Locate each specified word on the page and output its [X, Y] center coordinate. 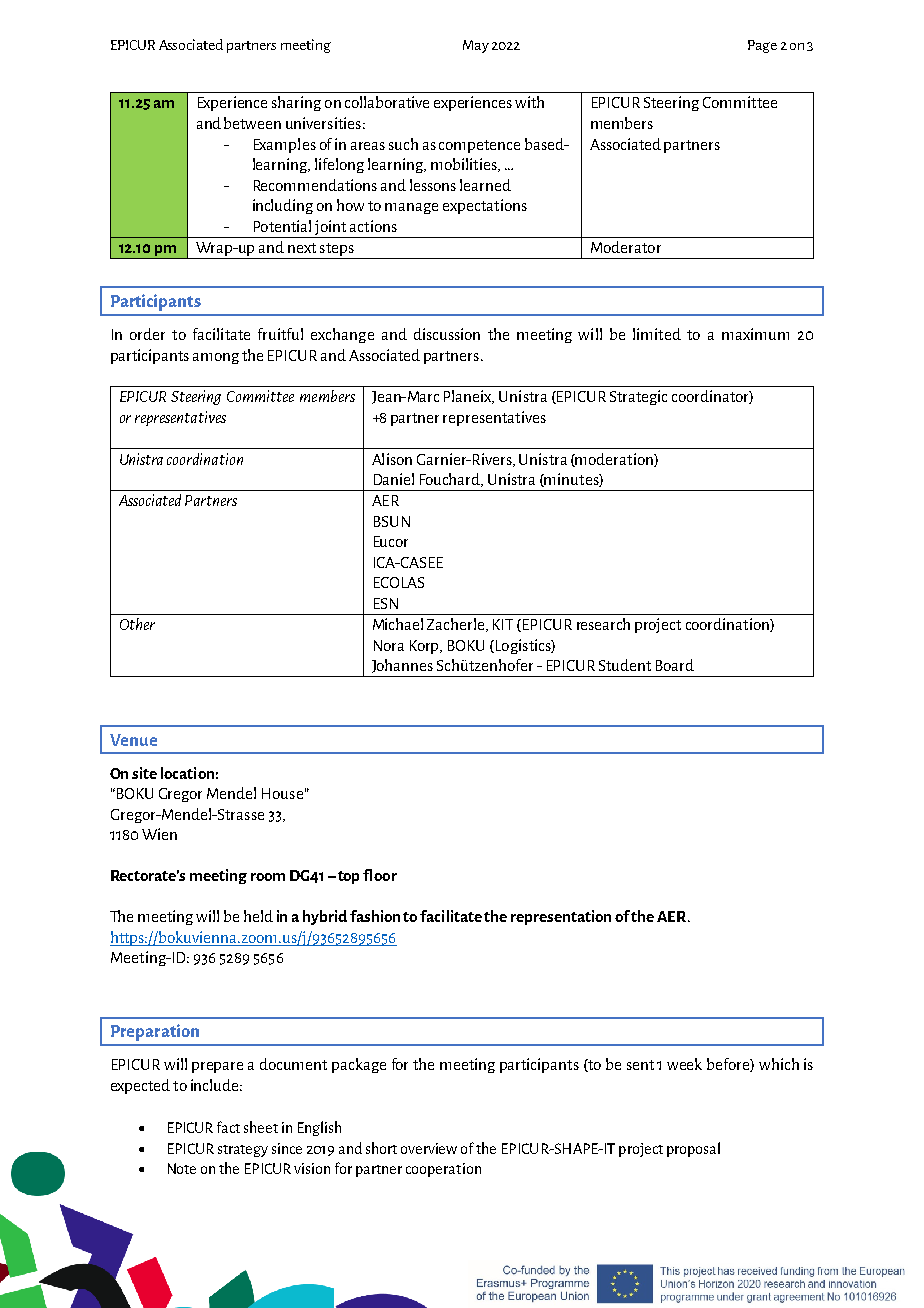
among [216, 358]
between [252, 123]
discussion [447, 334]
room [268, 877]
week [684, 1064]
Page [762, 46]
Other [137, 624]
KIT [503, 624]
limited [657, 334]
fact [228, 1127]
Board [675, 665]
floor [380, 875]
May [476, 46]
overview [429, 1148]
